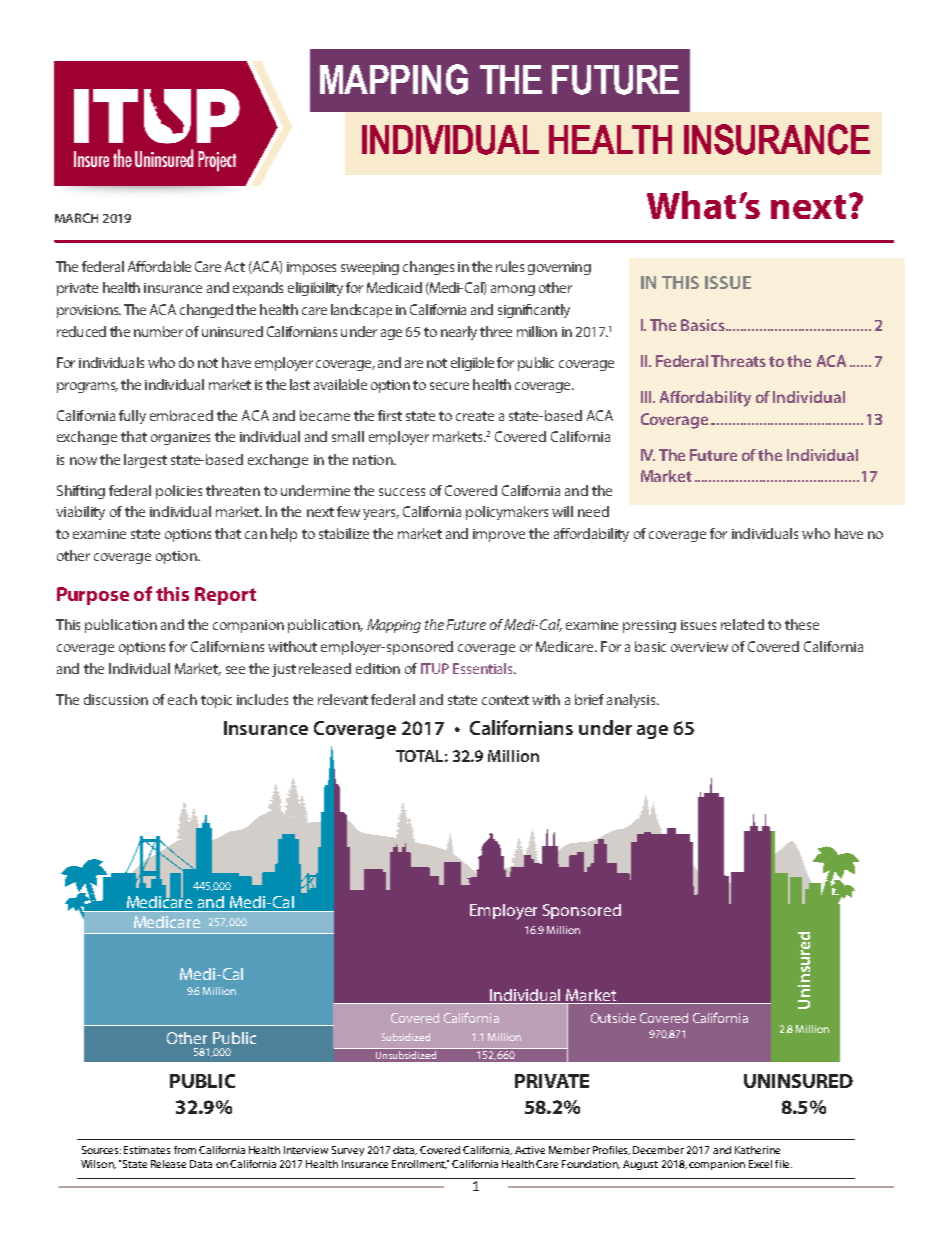 The image size is (952, 1233). I want to click on Enrollment, so click(419, 1164).
